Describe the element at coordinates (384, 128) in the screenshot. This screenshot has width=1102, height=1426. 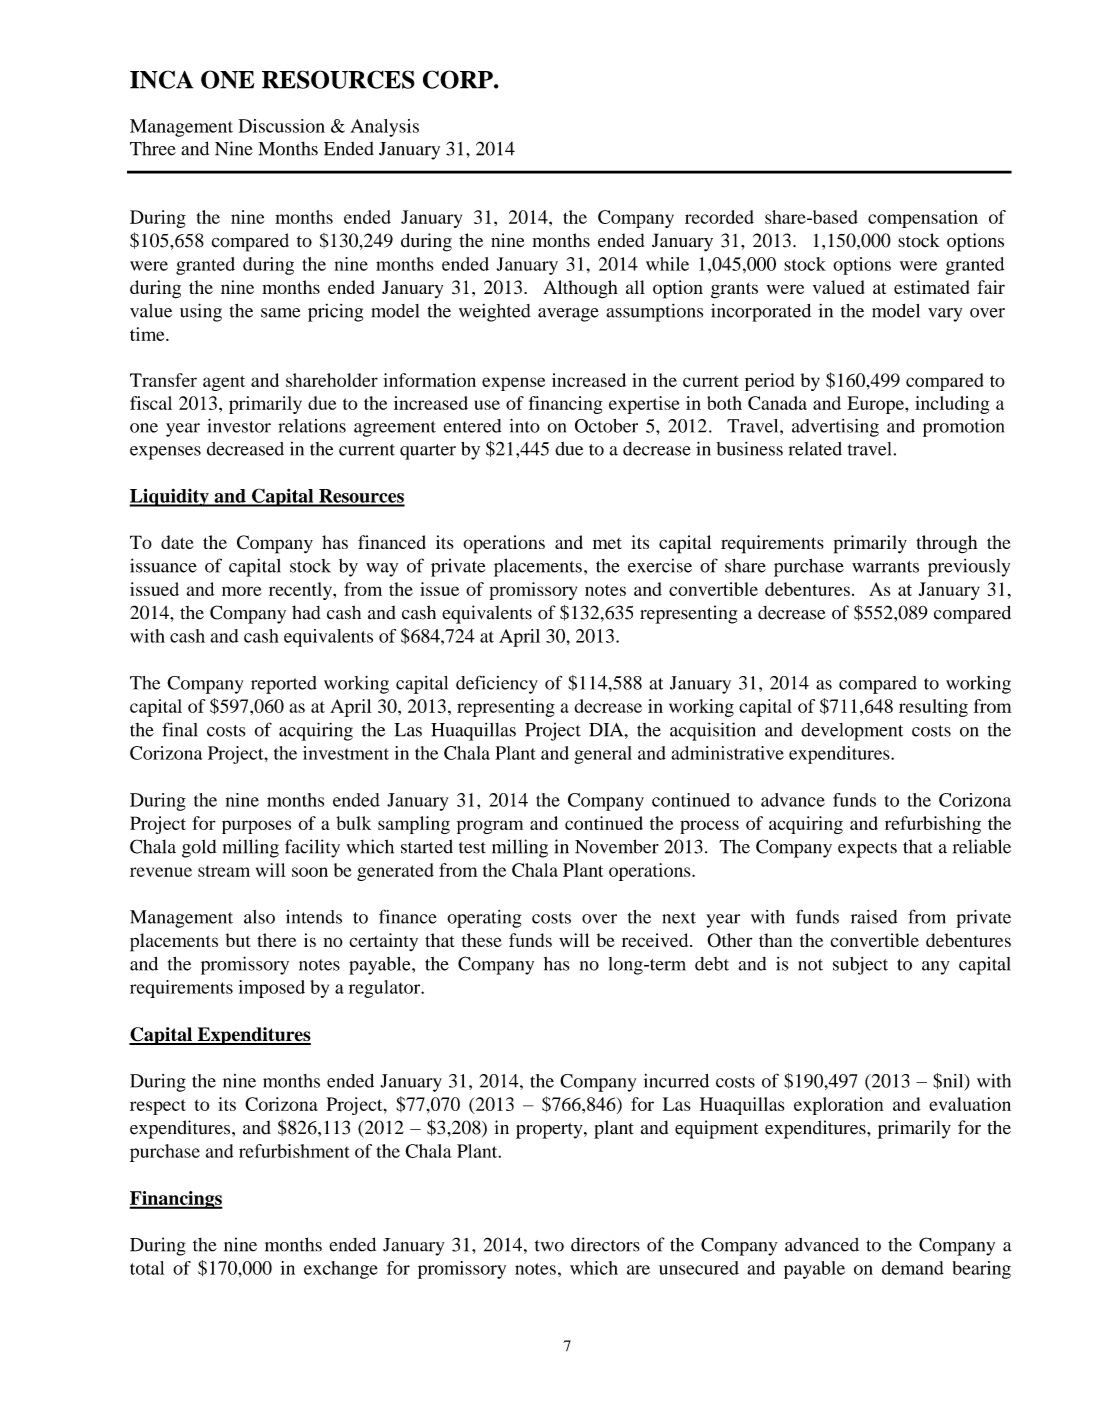
I see `Analysis` at that location.
